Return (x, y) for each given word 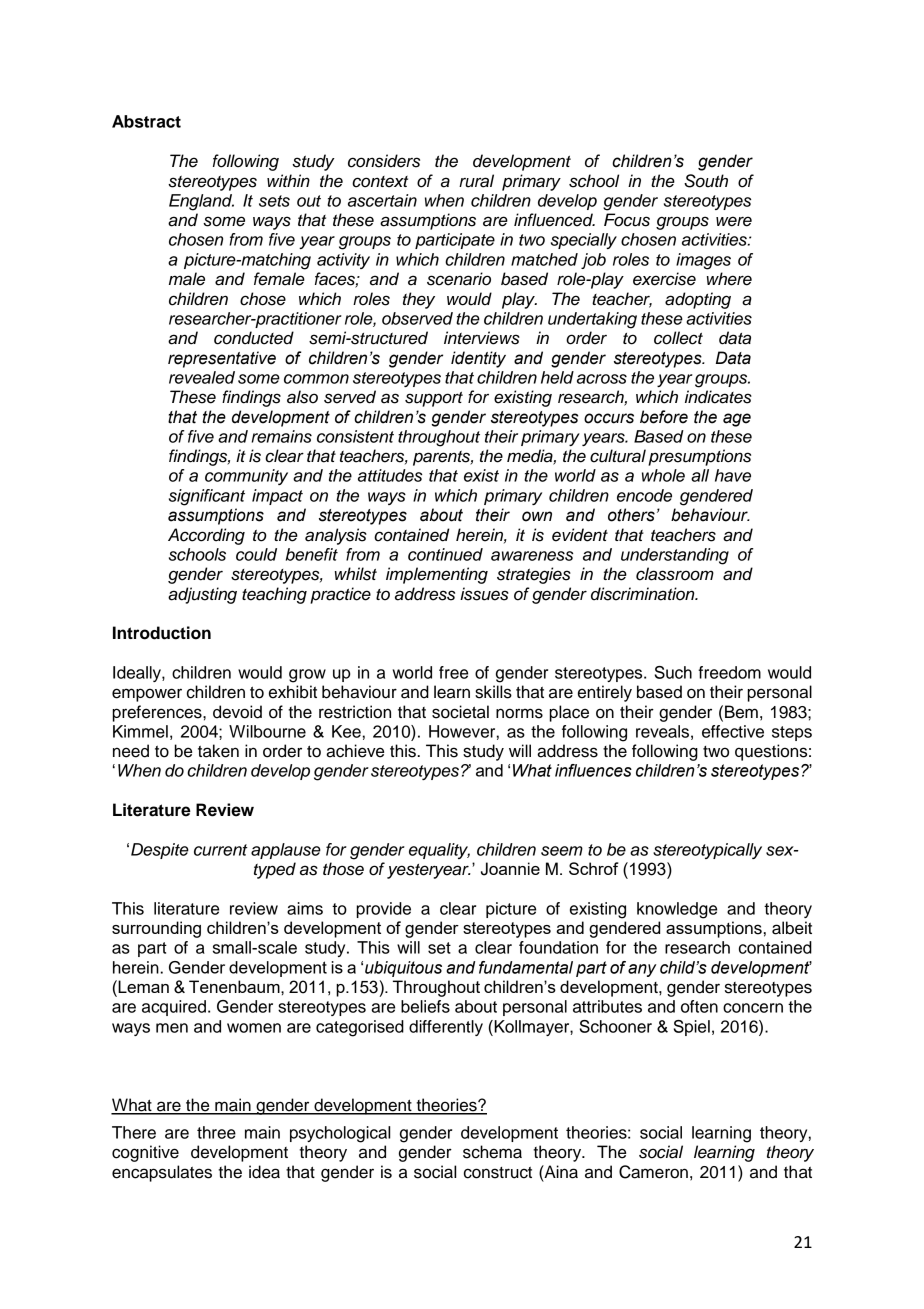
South (706, 181)
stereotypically (707, 851)
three (216, 1132)
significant (207, 497)
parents (443, 458)
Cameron (653, 1172)
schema (492, 1152)
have (733, 475)
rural (476, 181)
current (221, 850)
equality (439, 851)
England (201, 202)
